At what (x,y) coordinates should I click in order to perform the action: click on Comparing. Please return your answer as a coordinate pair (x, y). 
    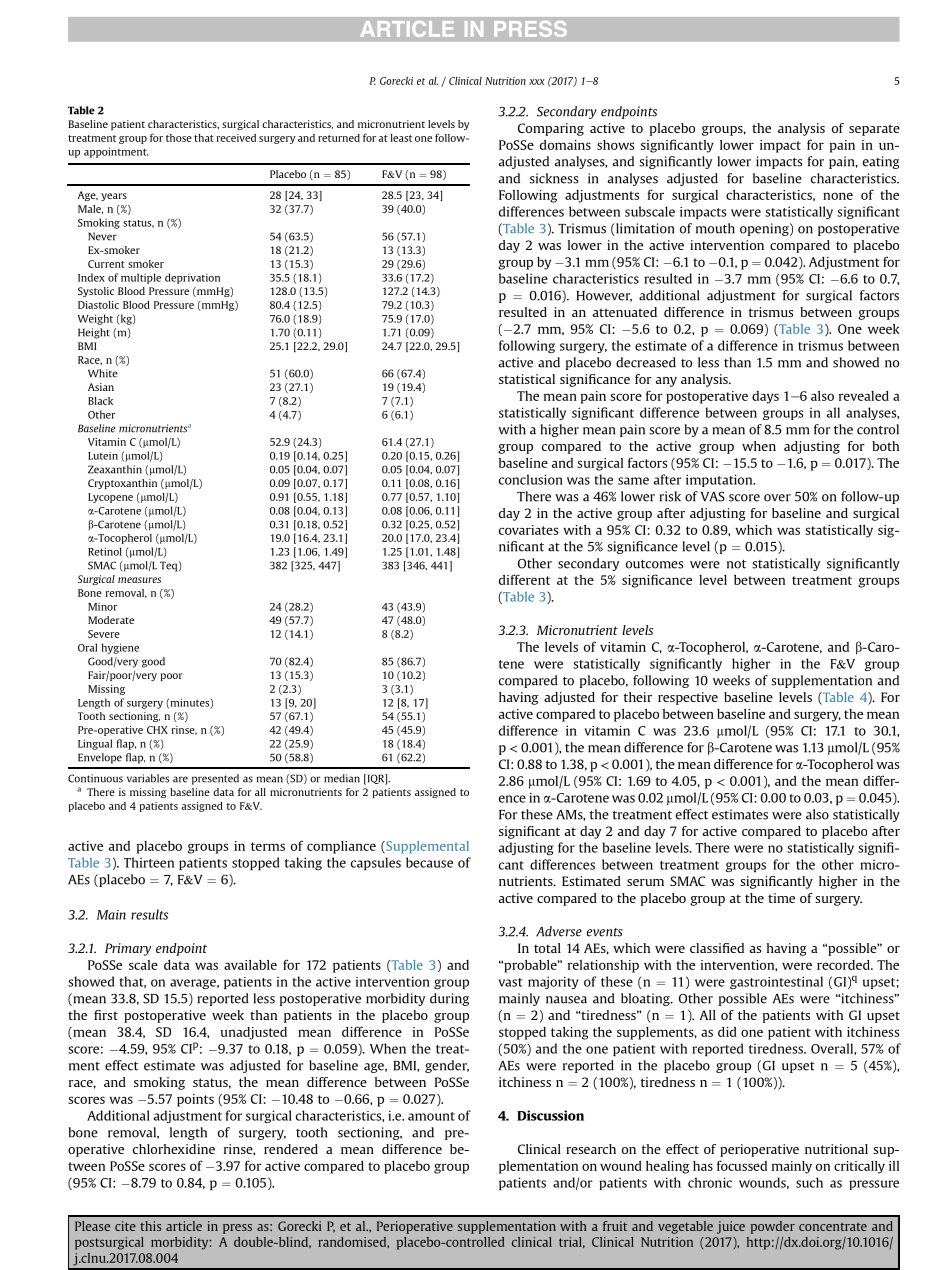
    Looking at the image, I should click on (551, 129).
